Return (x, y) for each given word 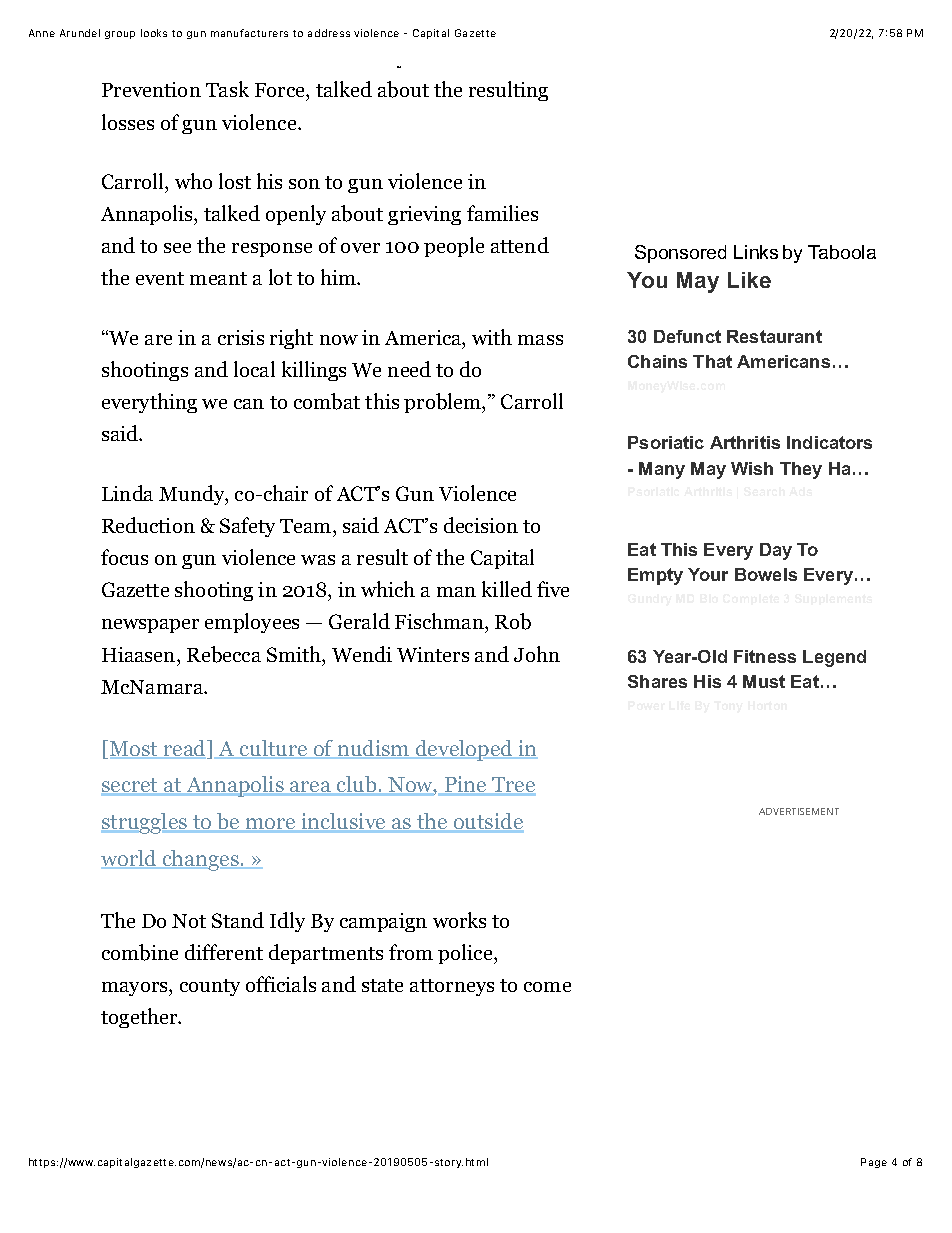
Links (756, 252)
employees (252, 623)
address (329, 33)
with (492, 337)
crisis (241, 337)
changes (200, 860)
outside (487, 822)
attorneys (452, 987)
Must (764, 681)
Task (227, 89)
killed (507, 589)
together (140, 1018)
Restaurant (774, 336)
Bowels (766, 574)
